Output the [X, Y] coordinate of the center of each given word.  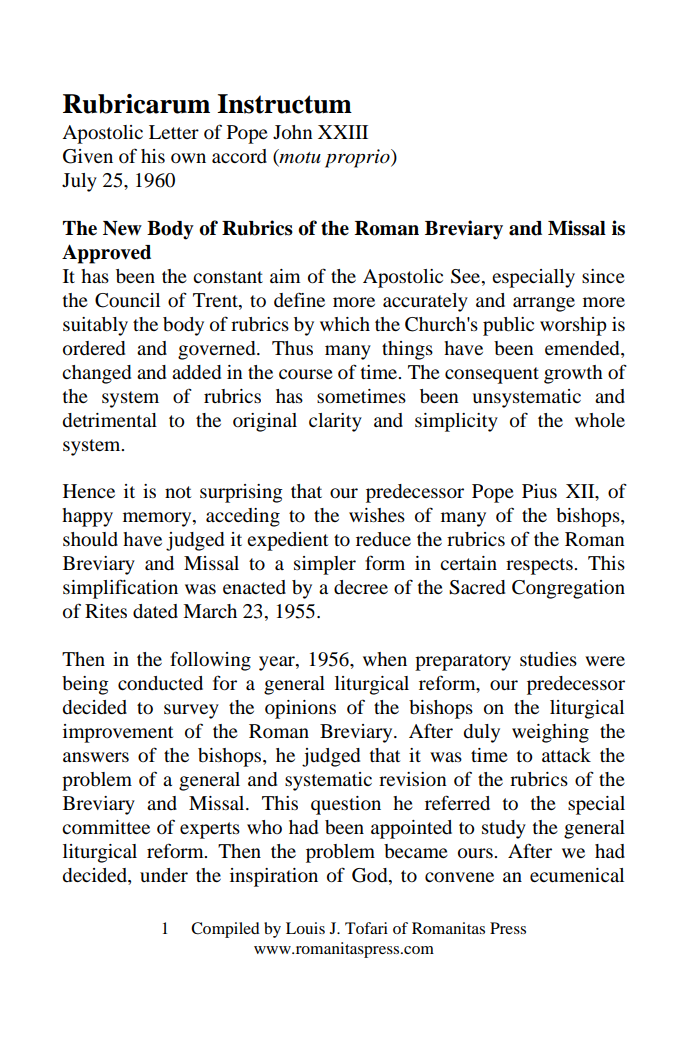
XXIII [343, 132]
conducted [160, 683]
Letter [174, 132]
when [385, 659]
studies [548, 659]
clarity [335, 422]
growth [573, 374]
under [164, 875]
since [603, 276]
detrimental [109, 420]
